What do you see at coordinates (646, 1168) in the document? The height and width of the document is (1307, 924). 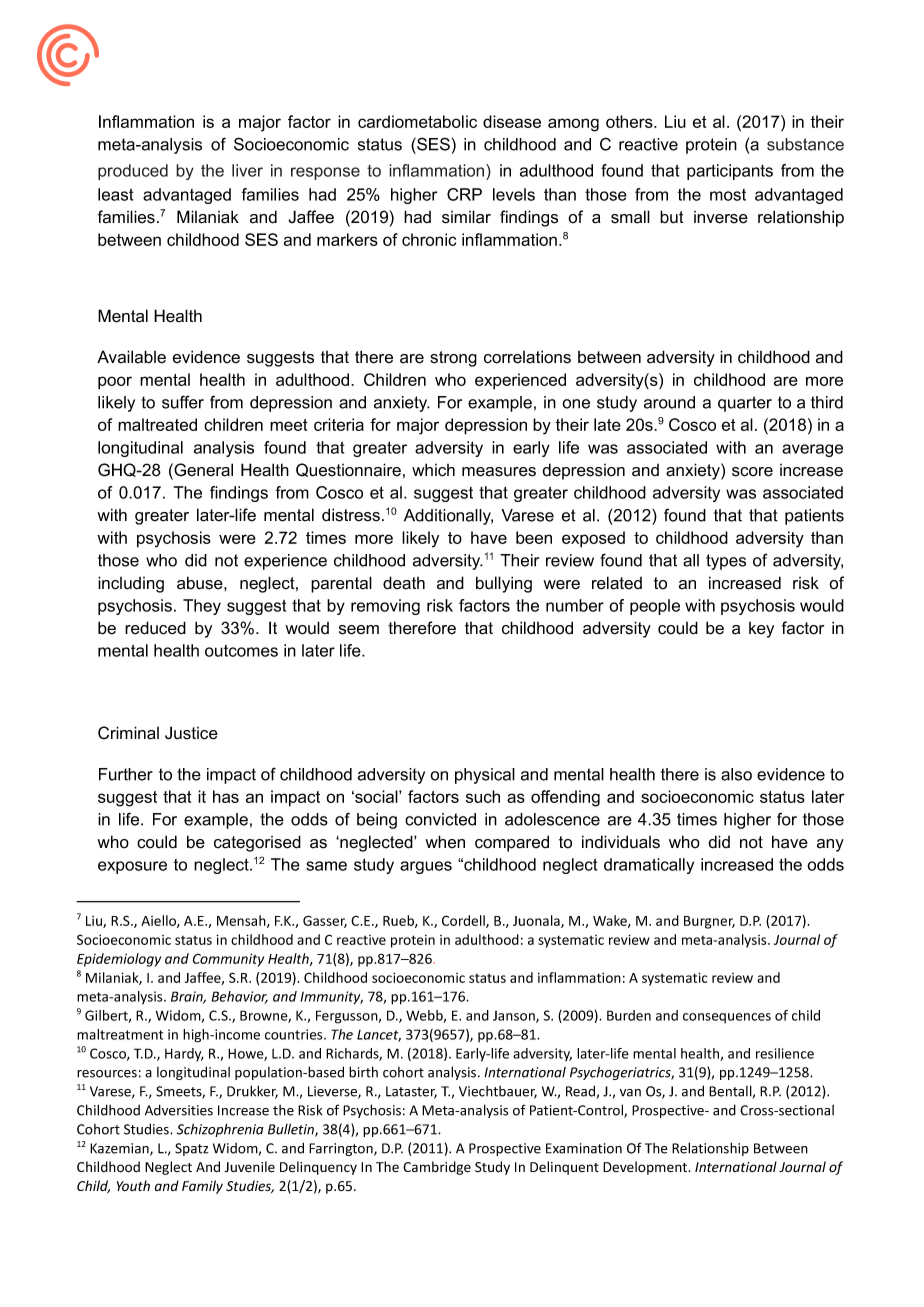 I see `Development` at bounding box center [646, 1168].
